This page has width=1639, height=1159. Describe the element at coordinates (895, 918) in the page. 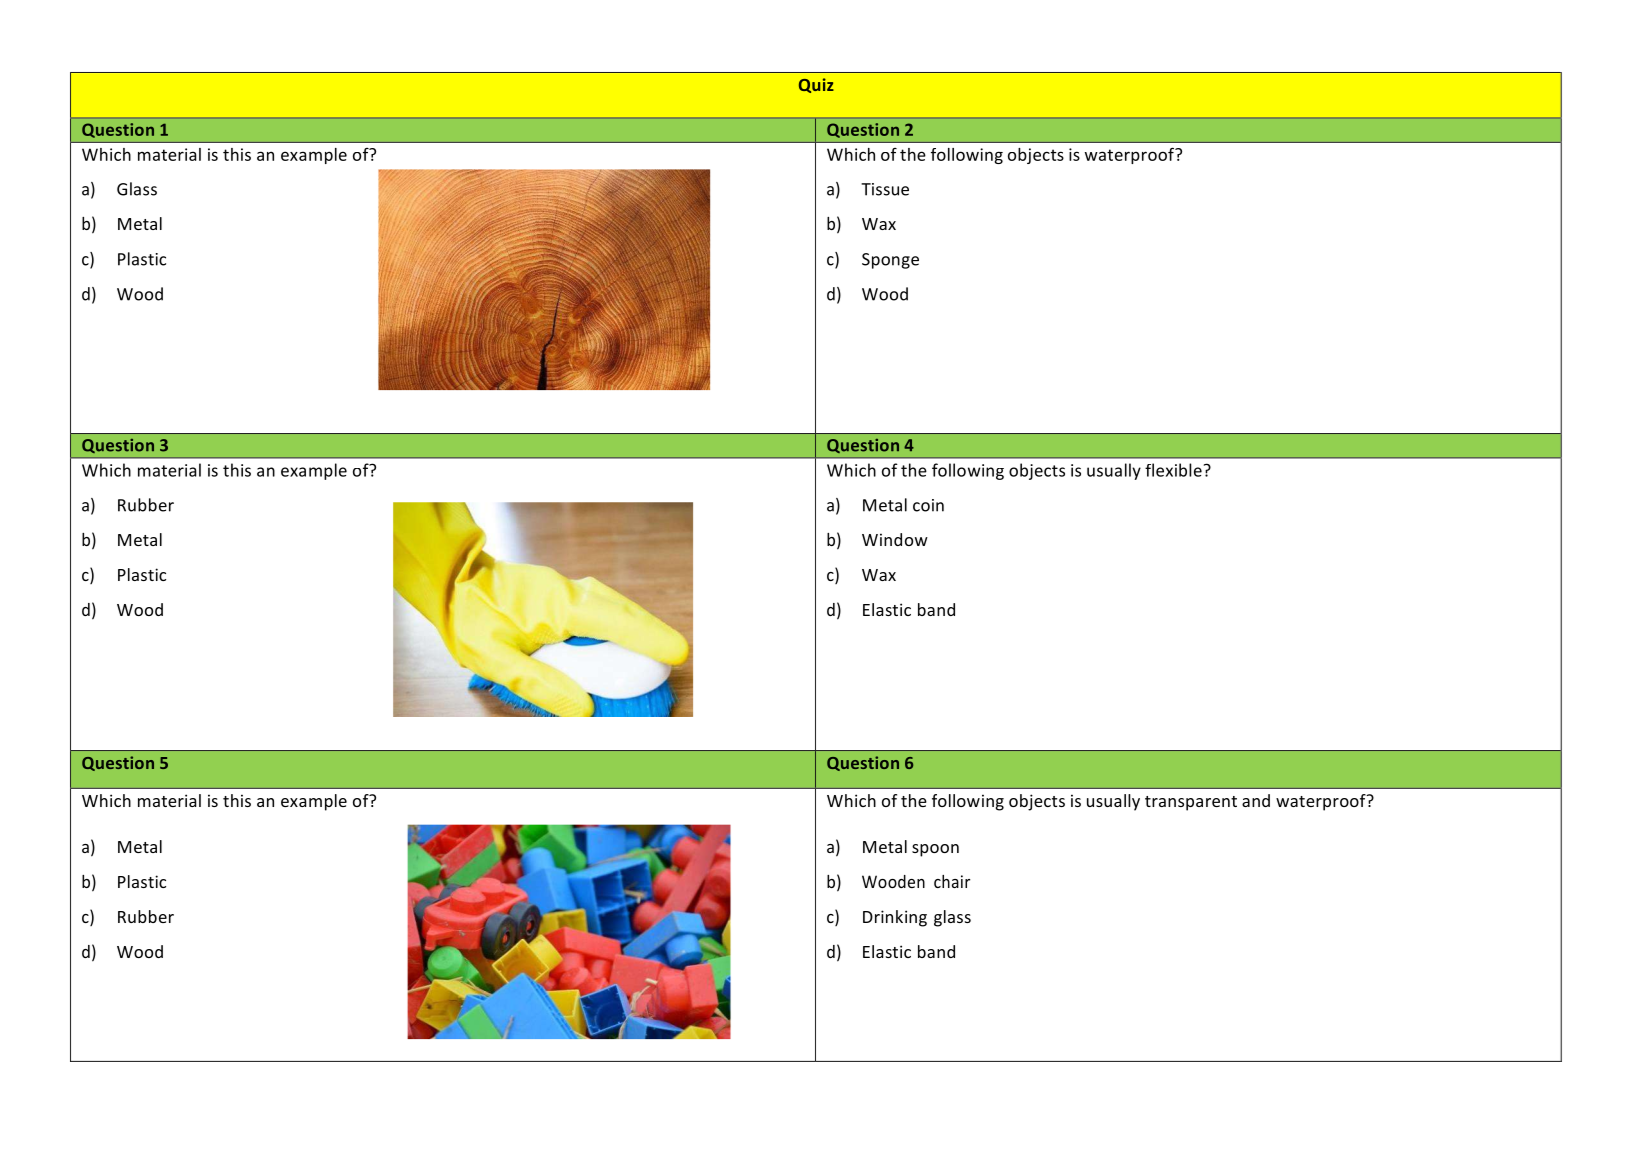

I see `Drinking` at that location.
